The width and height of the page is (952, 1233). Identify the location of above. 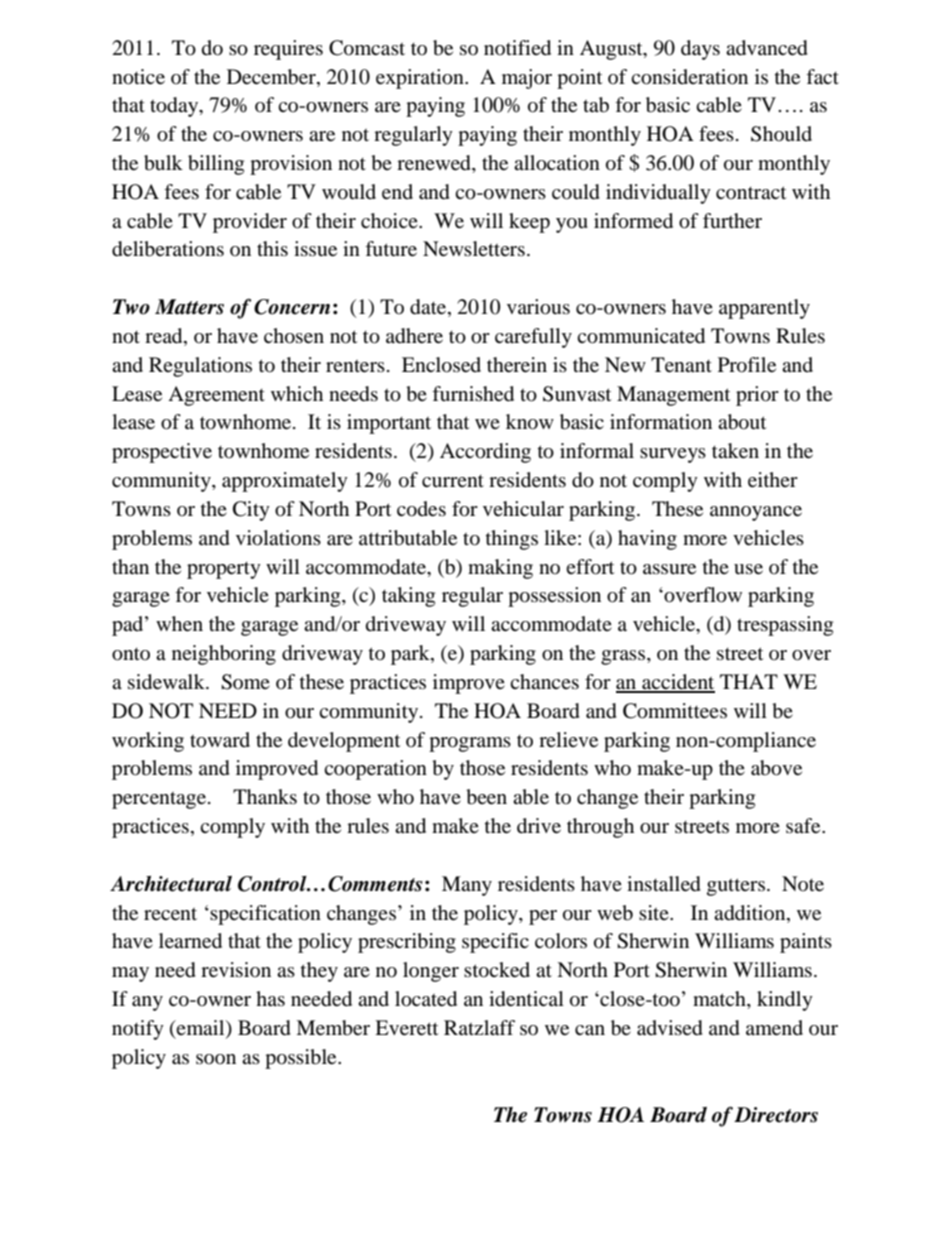
(776, 768).
